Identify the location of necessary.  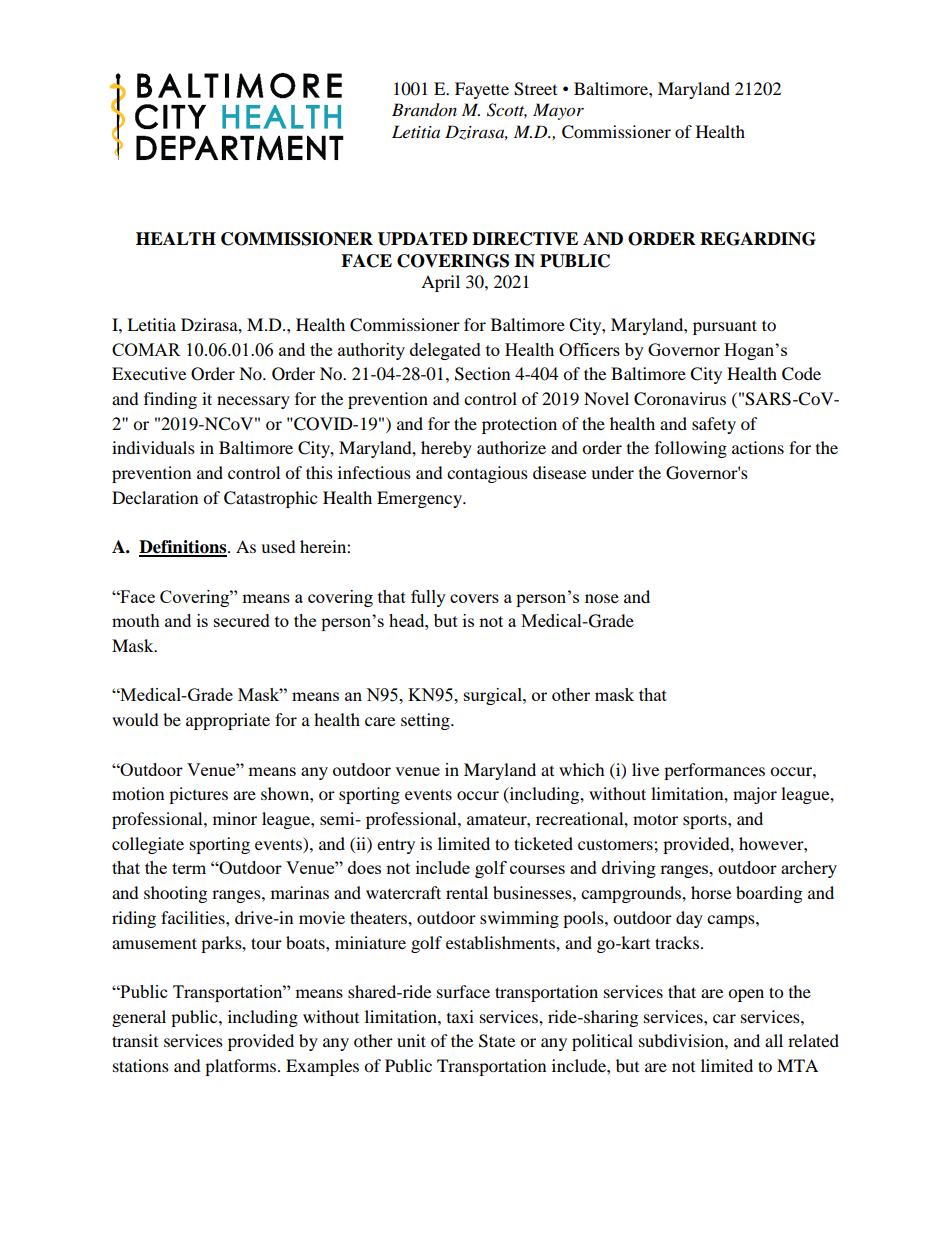
(253, 402).
